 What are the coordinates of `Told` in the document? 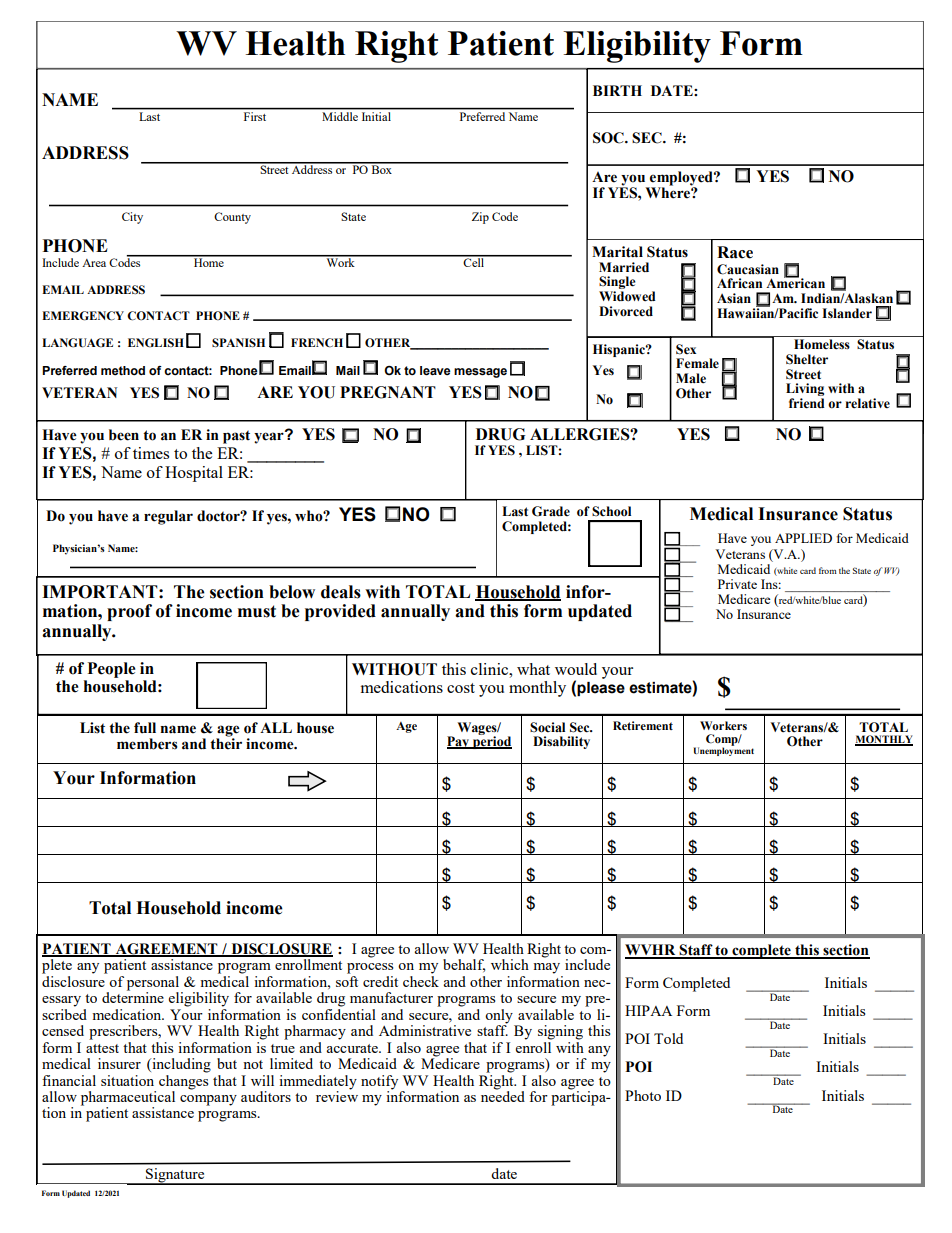 It's located at (668, 1038).
